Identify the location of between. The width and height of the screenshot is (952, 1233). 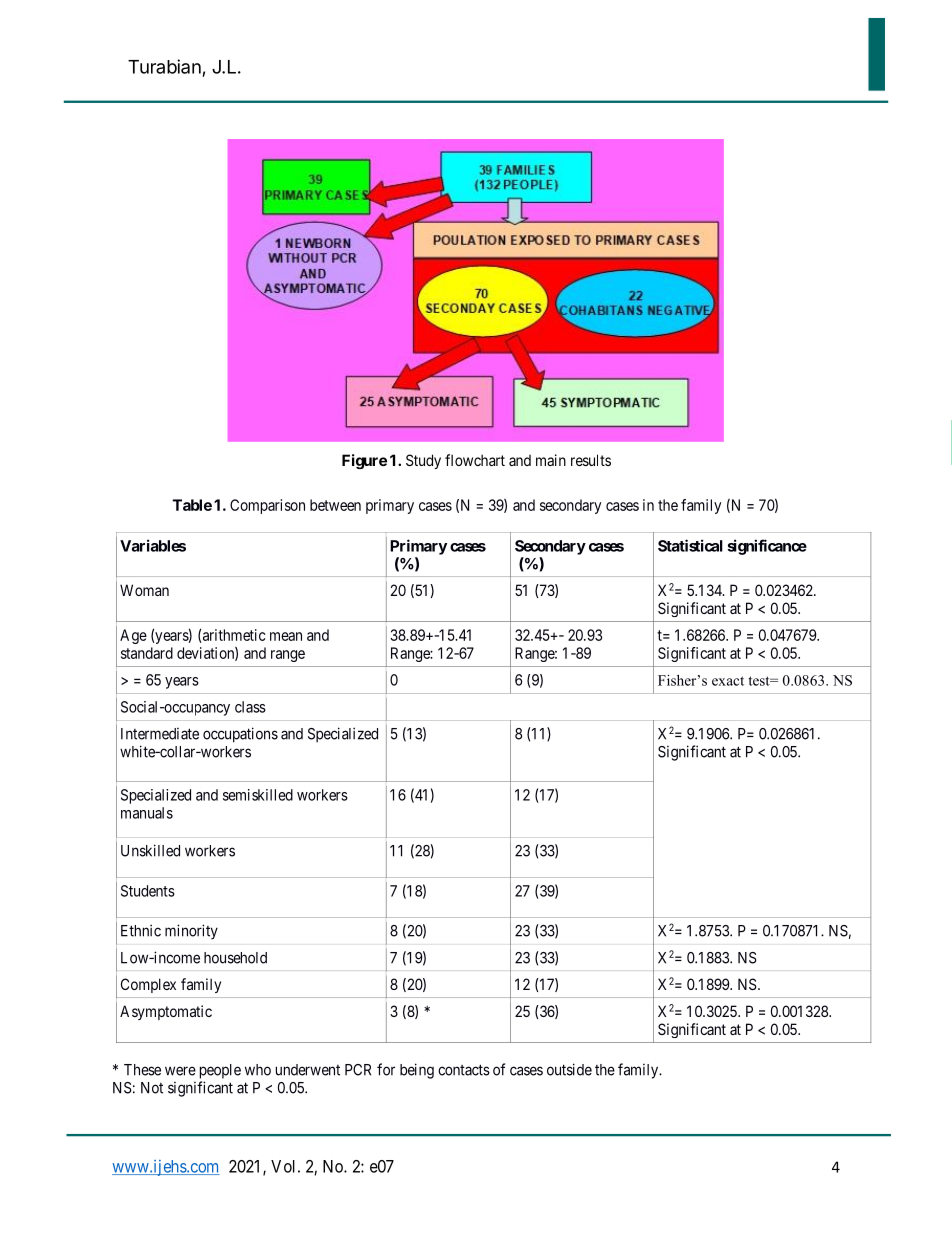
(335, 505).
